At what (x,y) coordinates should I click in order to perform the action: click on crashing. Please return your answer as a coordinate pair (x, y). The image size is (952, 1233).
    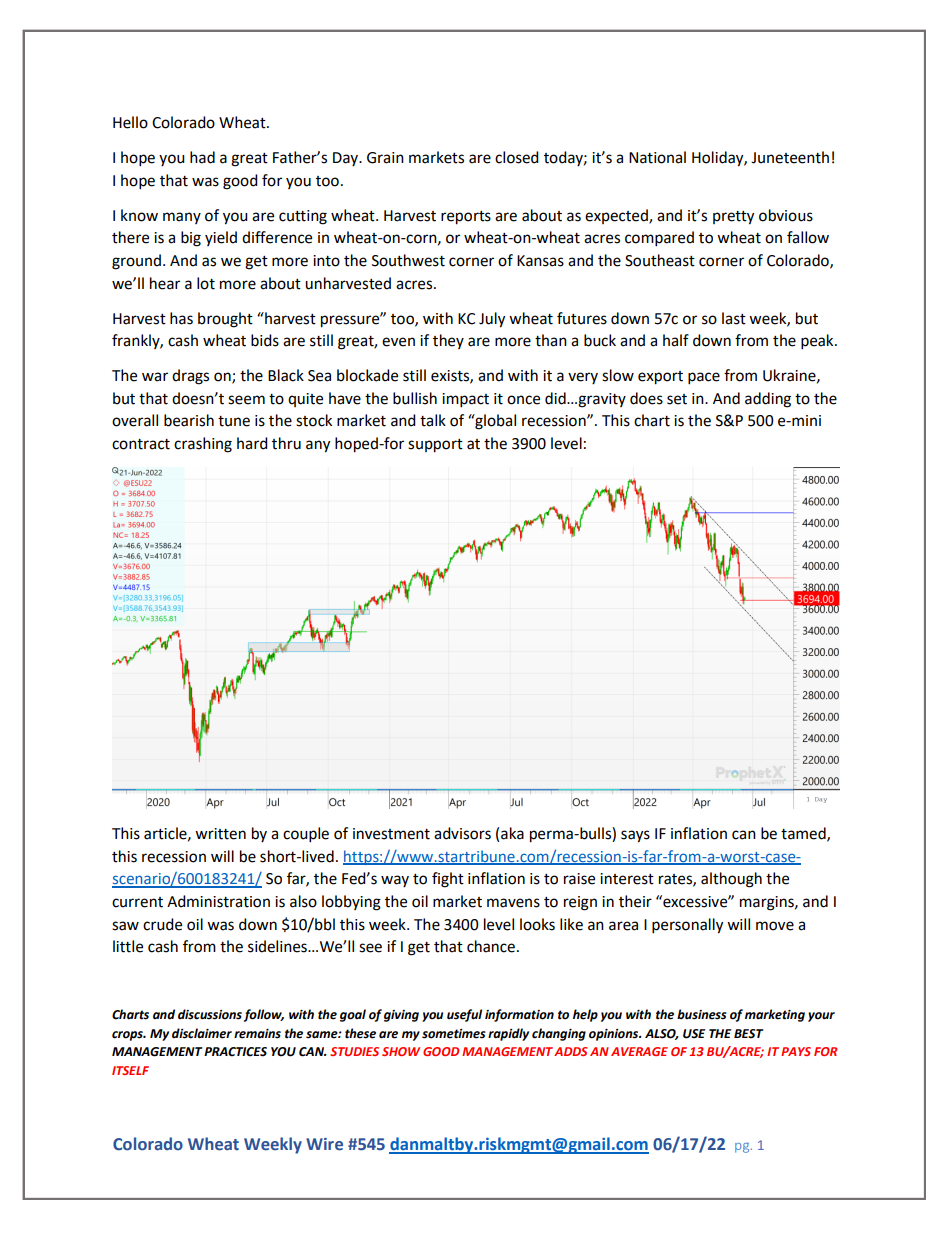
    Looking at the image, I should click on (203, 445).
